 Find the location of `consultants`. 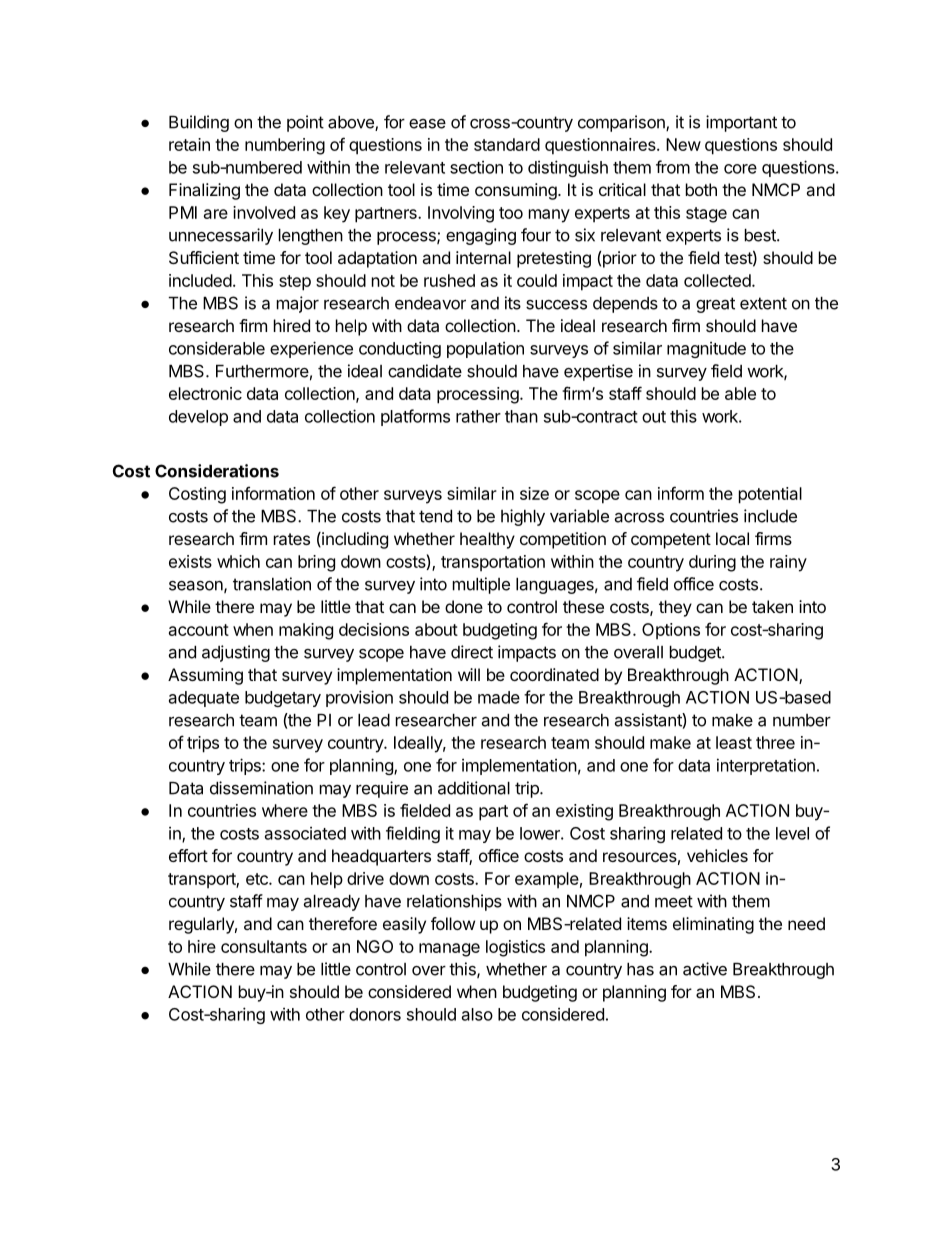

consultants is located at coordinates (264, 946).
